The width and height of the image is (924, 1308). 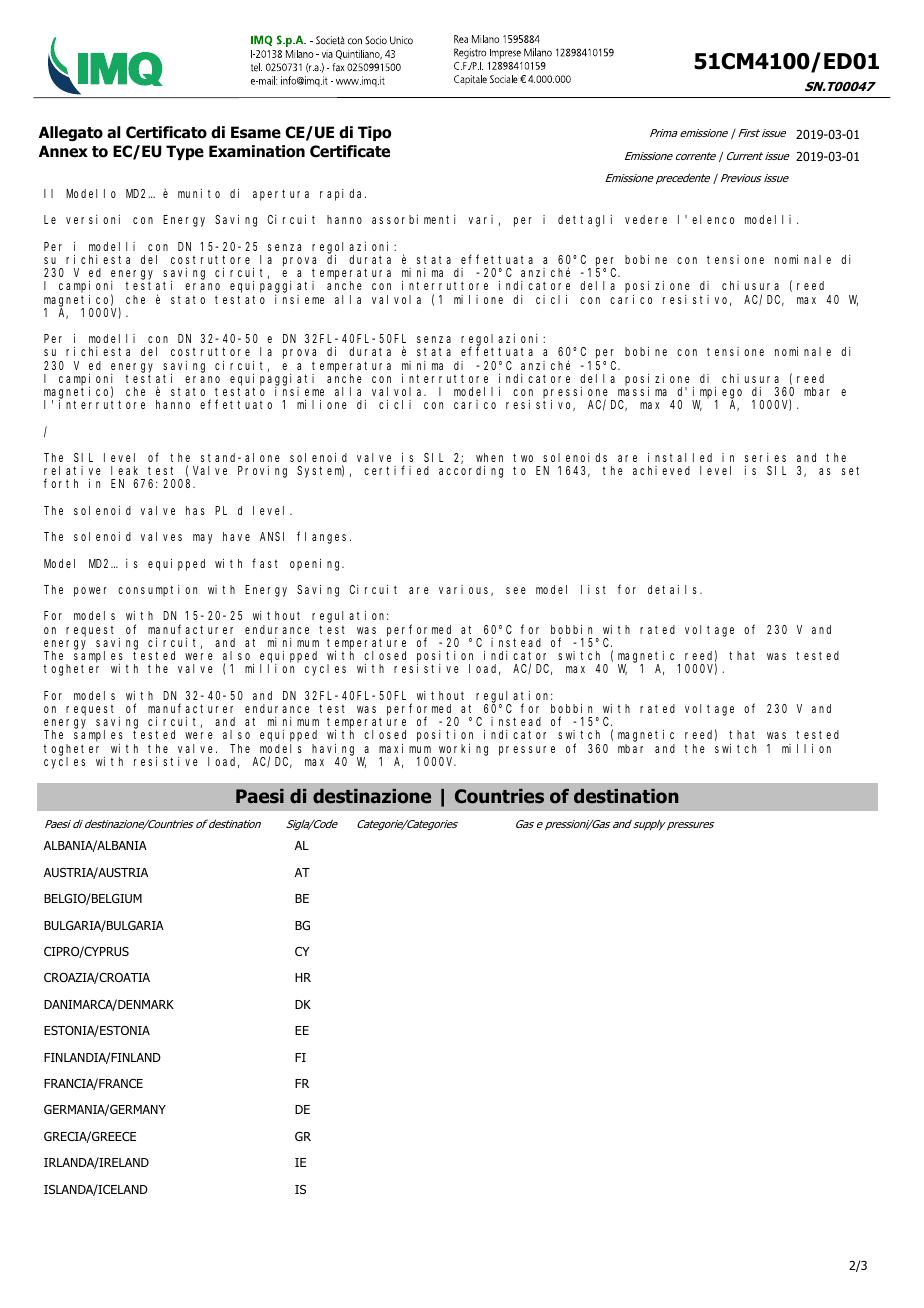 What do you see at coordinates (90, 592) in the image?
I see `power` at bounding box center [90, 592].
